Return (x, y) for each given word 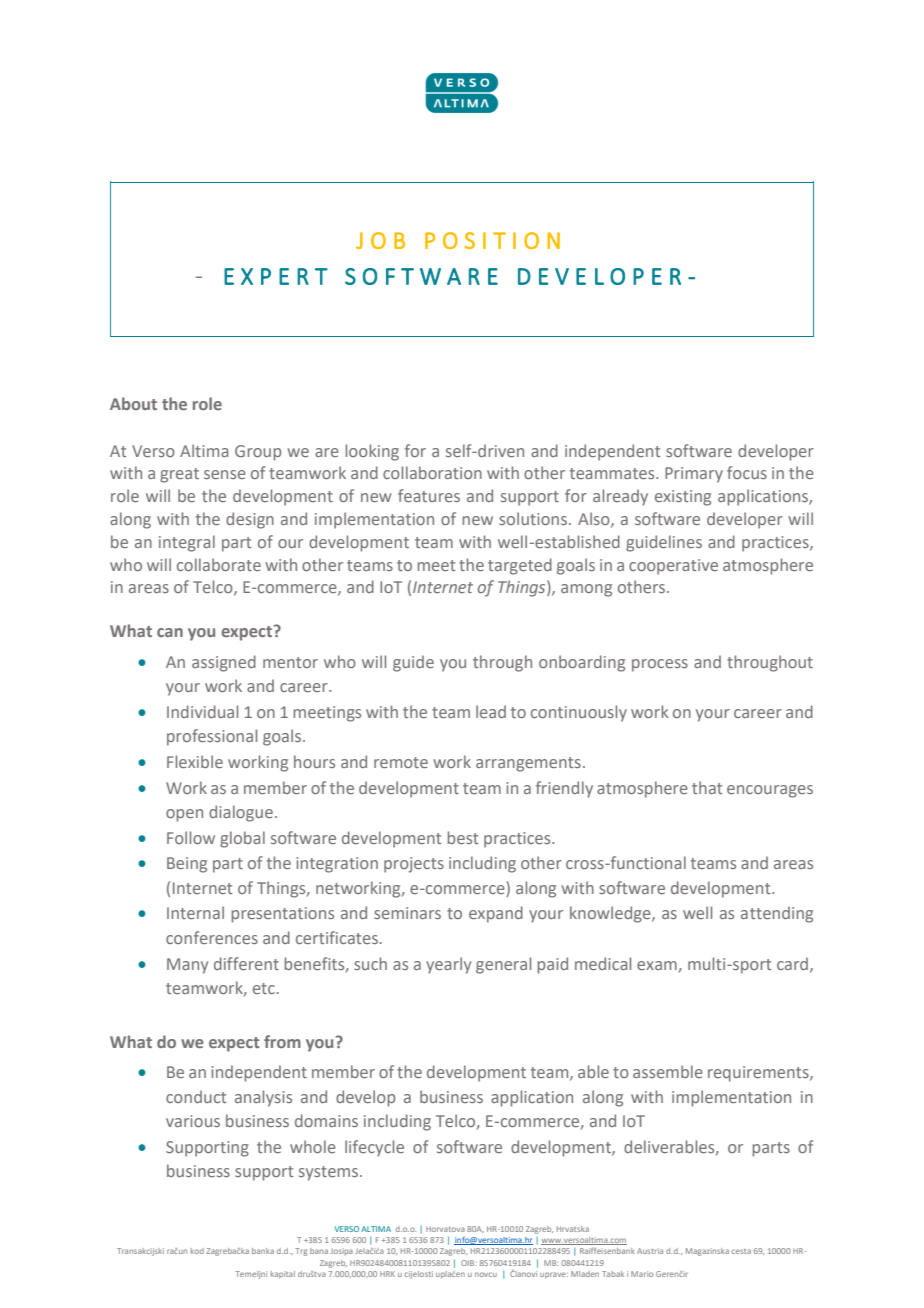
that (707, 787)
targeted (520, 566)
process (660, 665)
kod (197, 1251)
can (170, 632)
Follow (191, 837)
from (282, 1041)
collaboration (432, 472)
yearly (448, 965)
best (463, 837)
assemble (668, 1071)
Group (258, 453)
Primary (694, 475)
